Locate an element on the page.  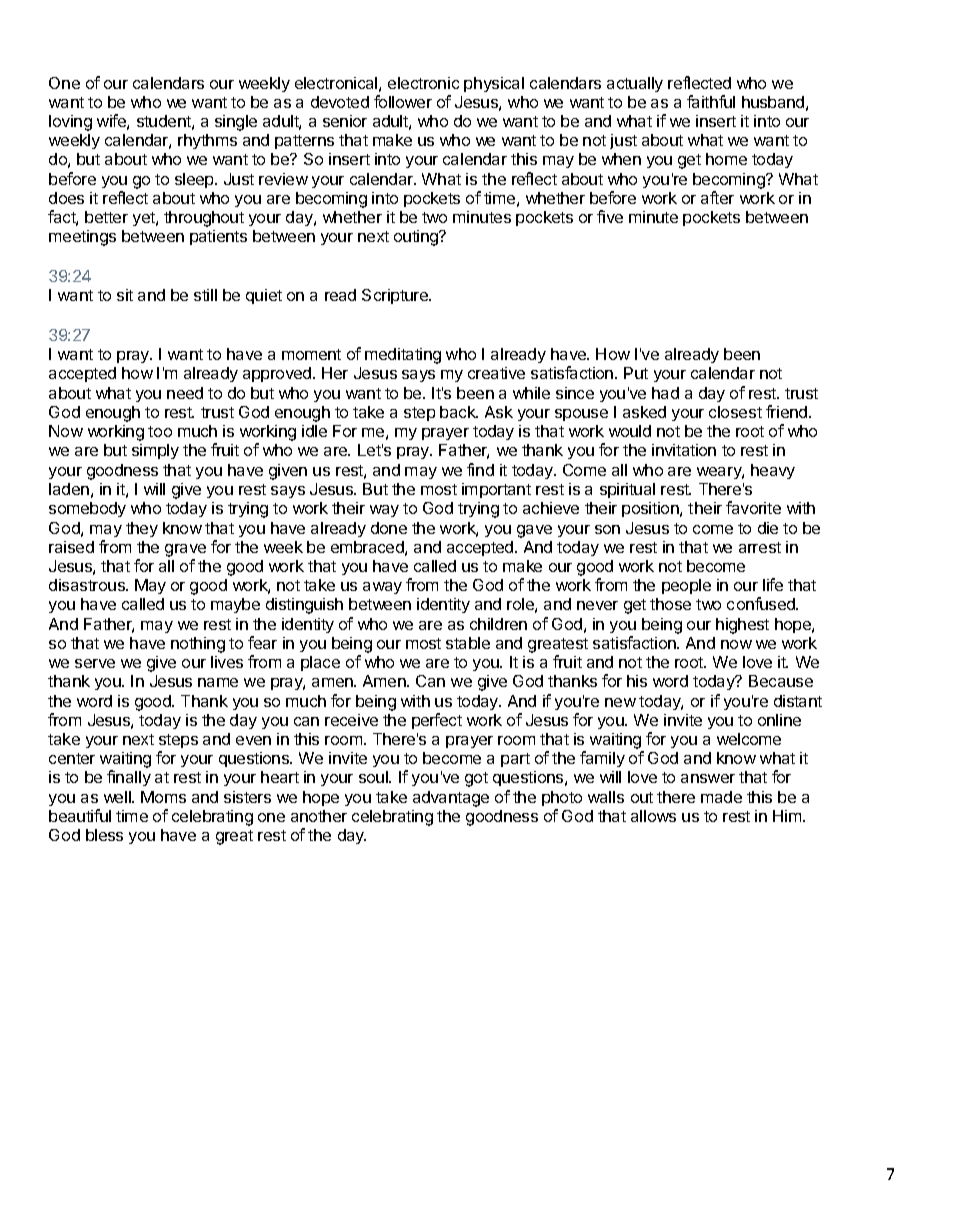
Scripture is located at coordinates (396, 296).
